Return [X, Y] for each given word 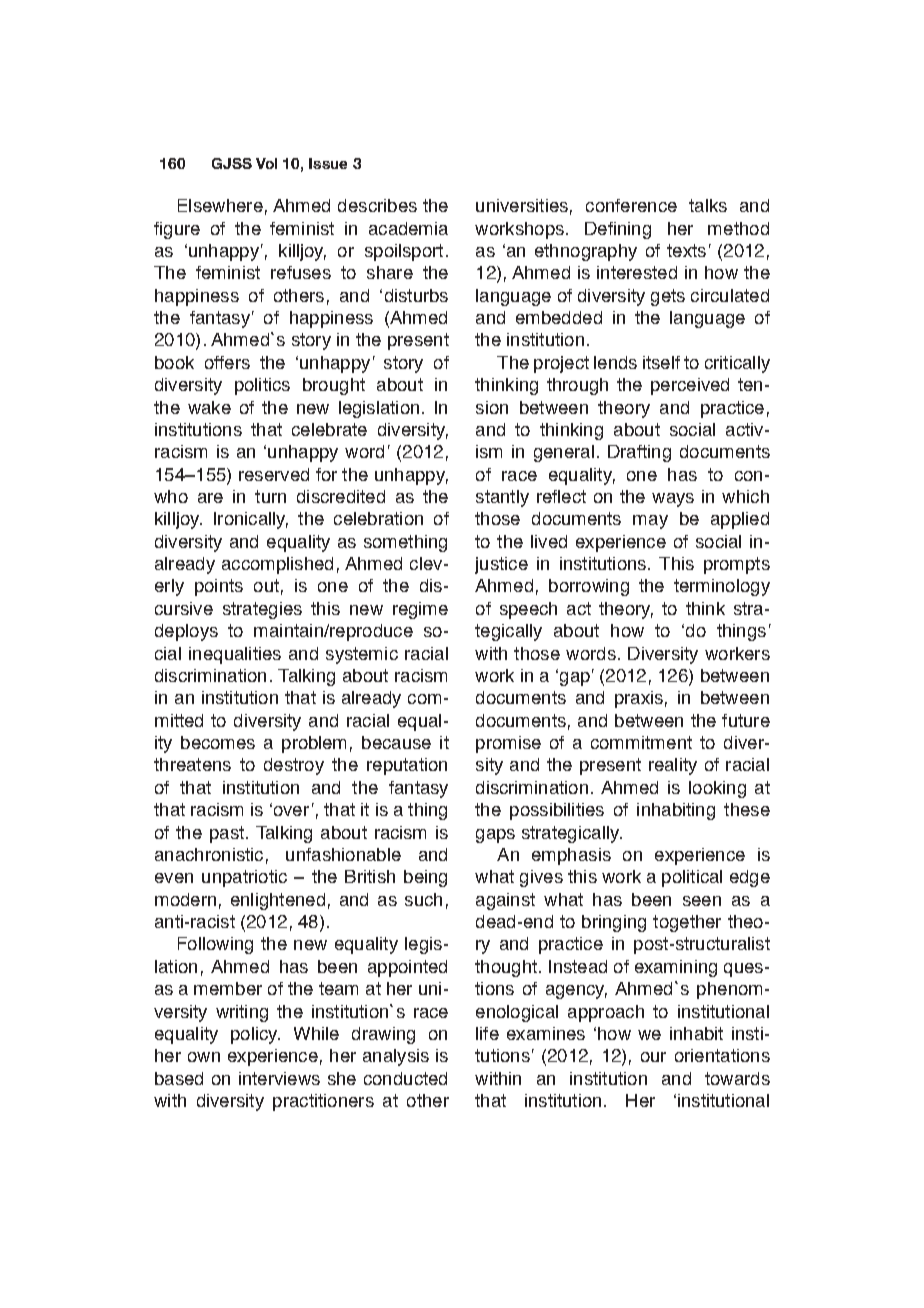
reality [673, 766]
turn [270, 496]
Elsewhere [220, 205]
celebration [378, 518]
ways [673, 500]
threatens [192, 764]
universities [522, 205]
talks [708, 205]
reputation [407, 766]
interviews [279, 1078]
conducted [405, 1078]
